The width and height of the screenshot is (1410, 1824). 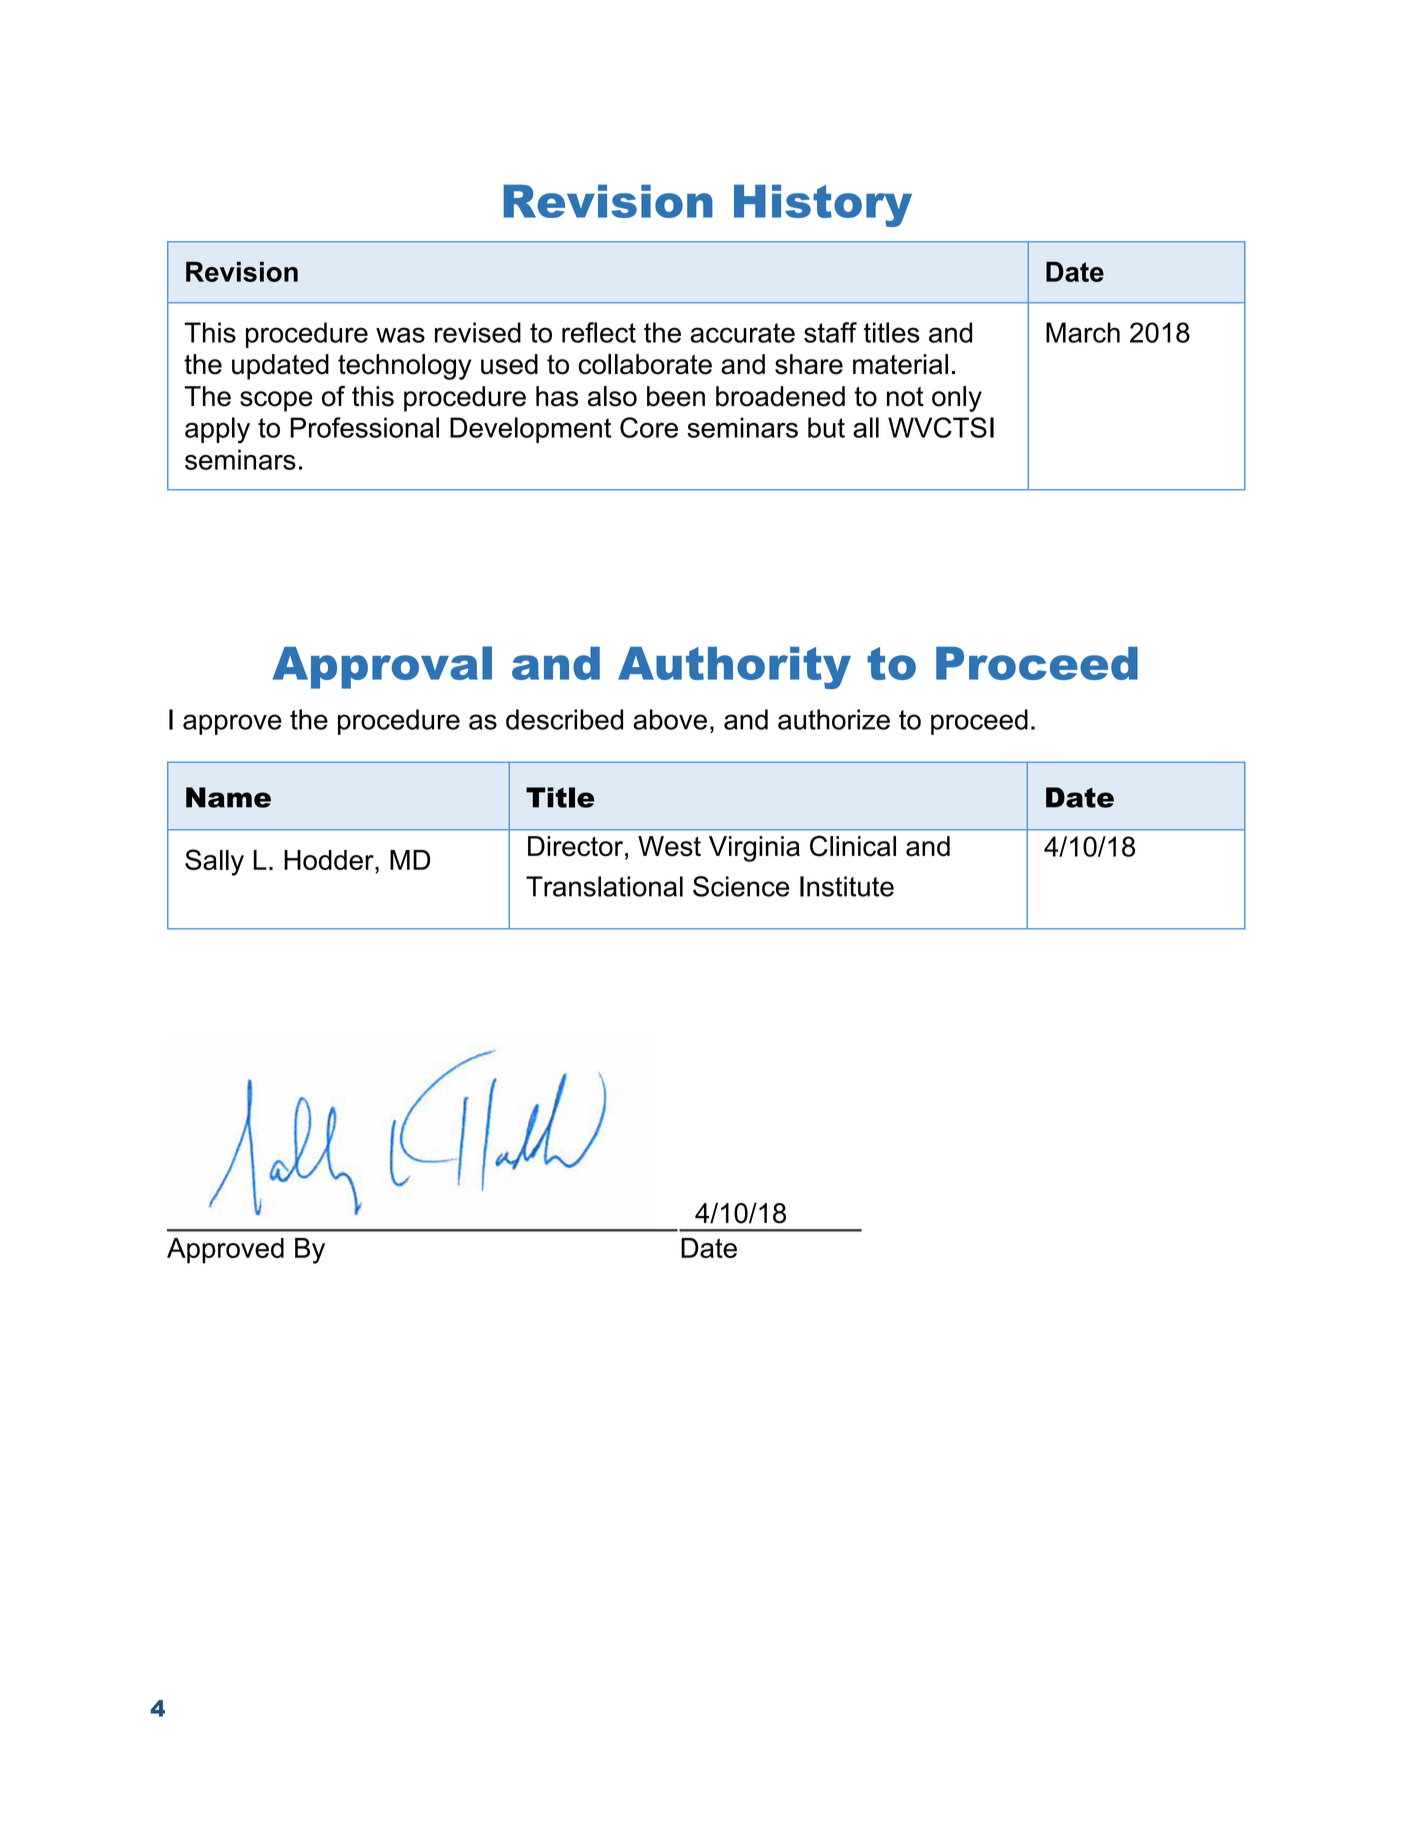 I want to click on Approval, so click(x=382, y=667).
